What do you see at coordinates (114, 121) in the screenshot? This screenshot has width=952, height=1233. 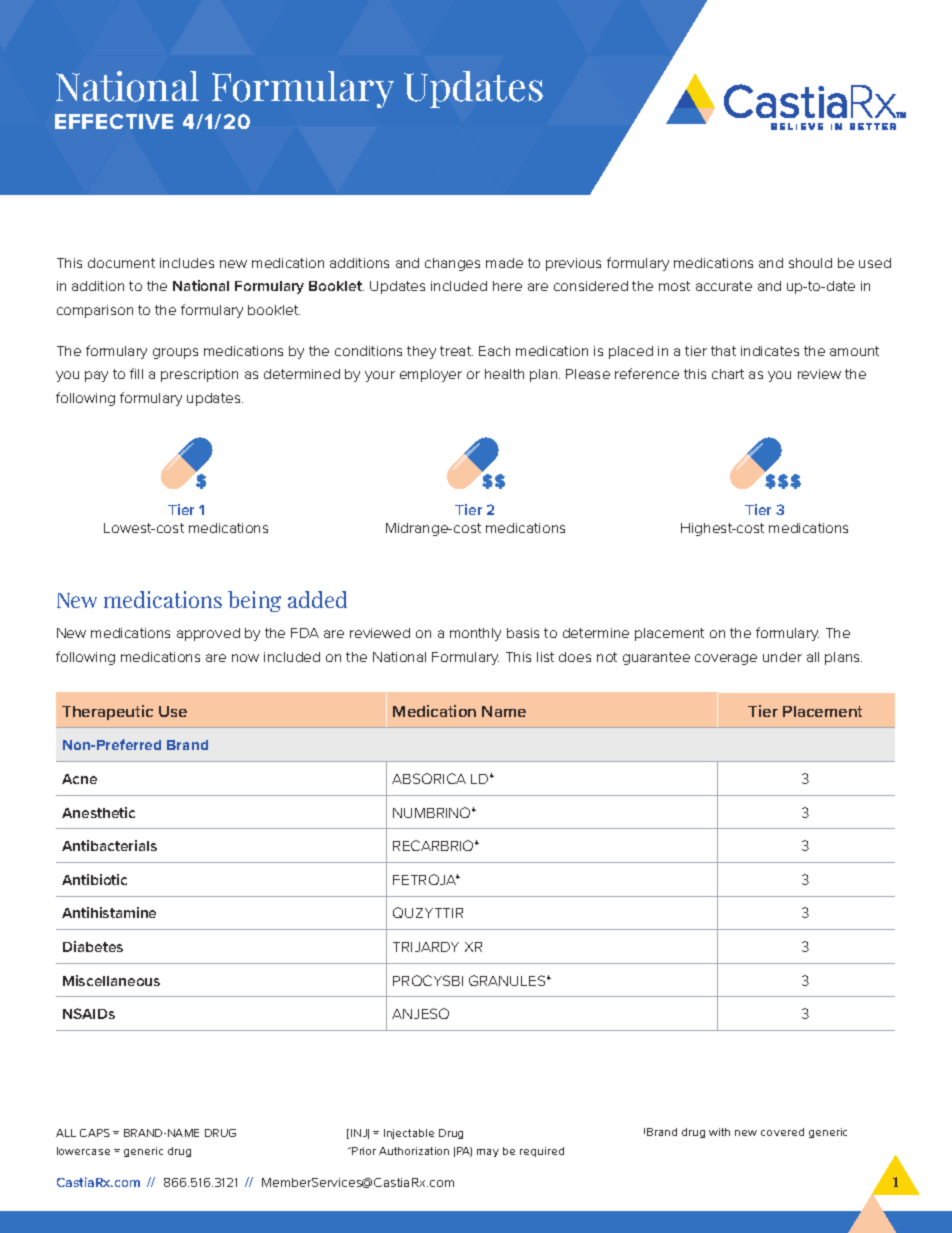 I see `EFFECTIVE` at bounding box center [114, 121].
